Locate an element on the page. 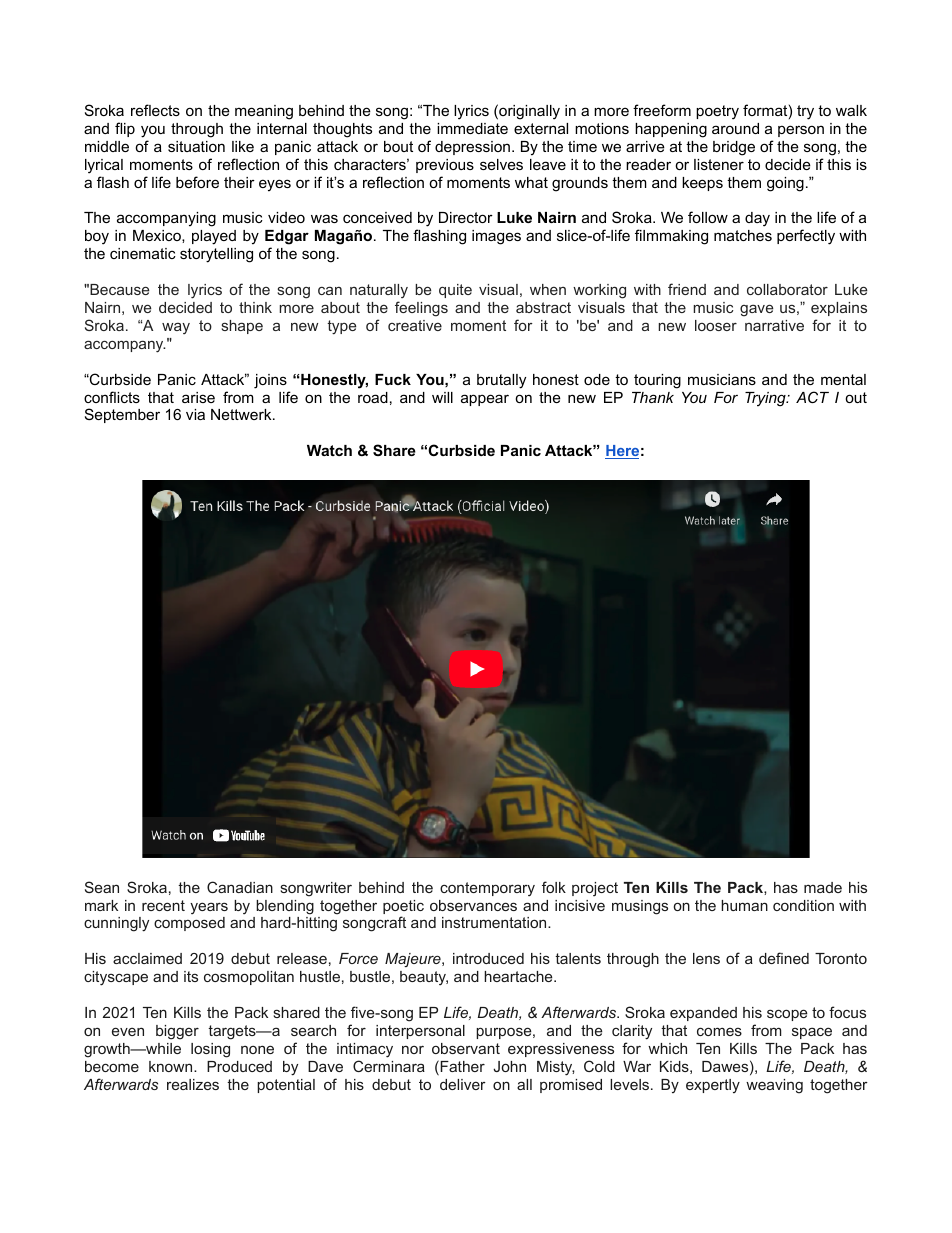 The height and width of the page is (1233, 952). Watch is located at coordinates (329, 450).
